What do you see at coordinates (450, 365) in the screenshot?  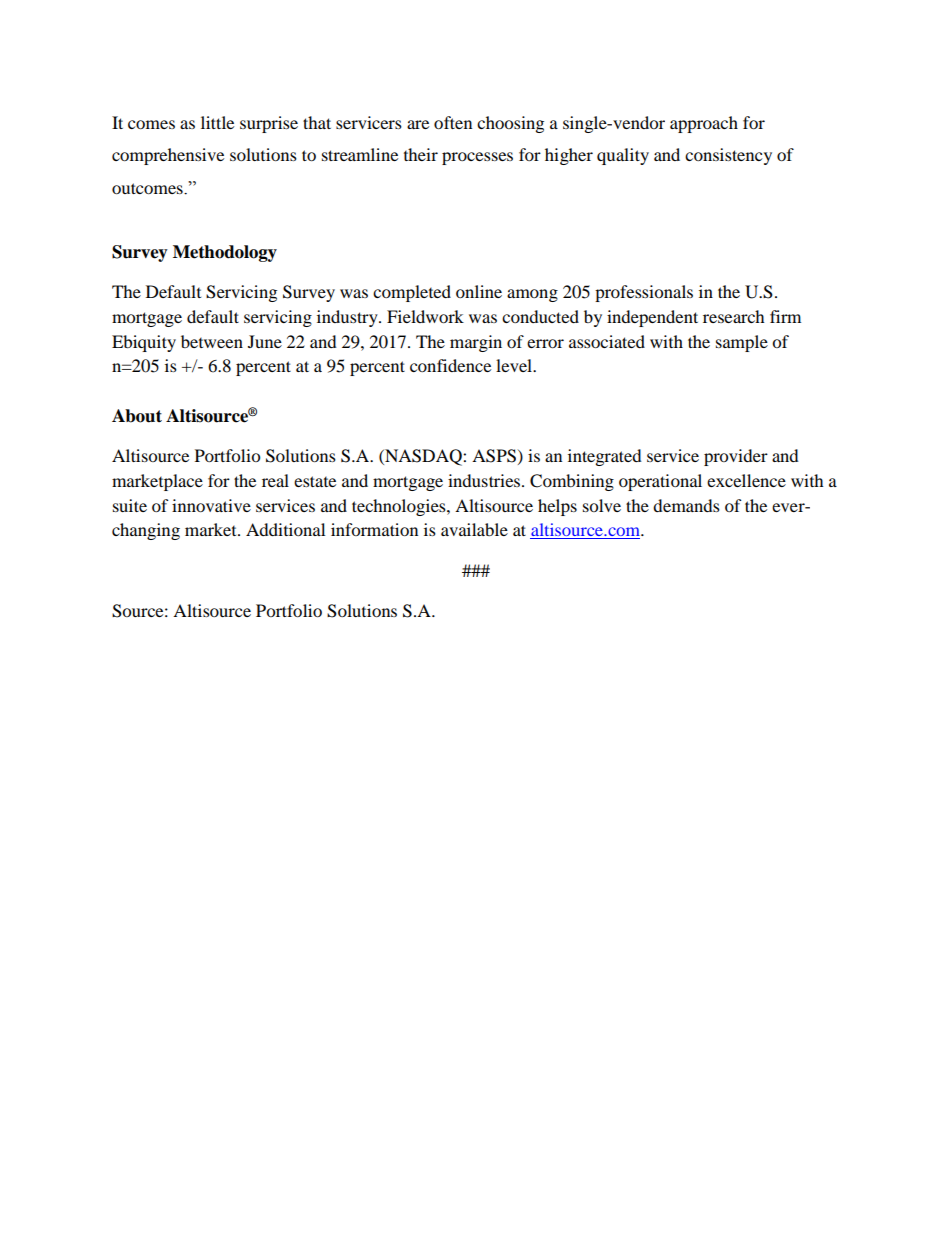 I see `confidence` at bounding box center [450, 365].
